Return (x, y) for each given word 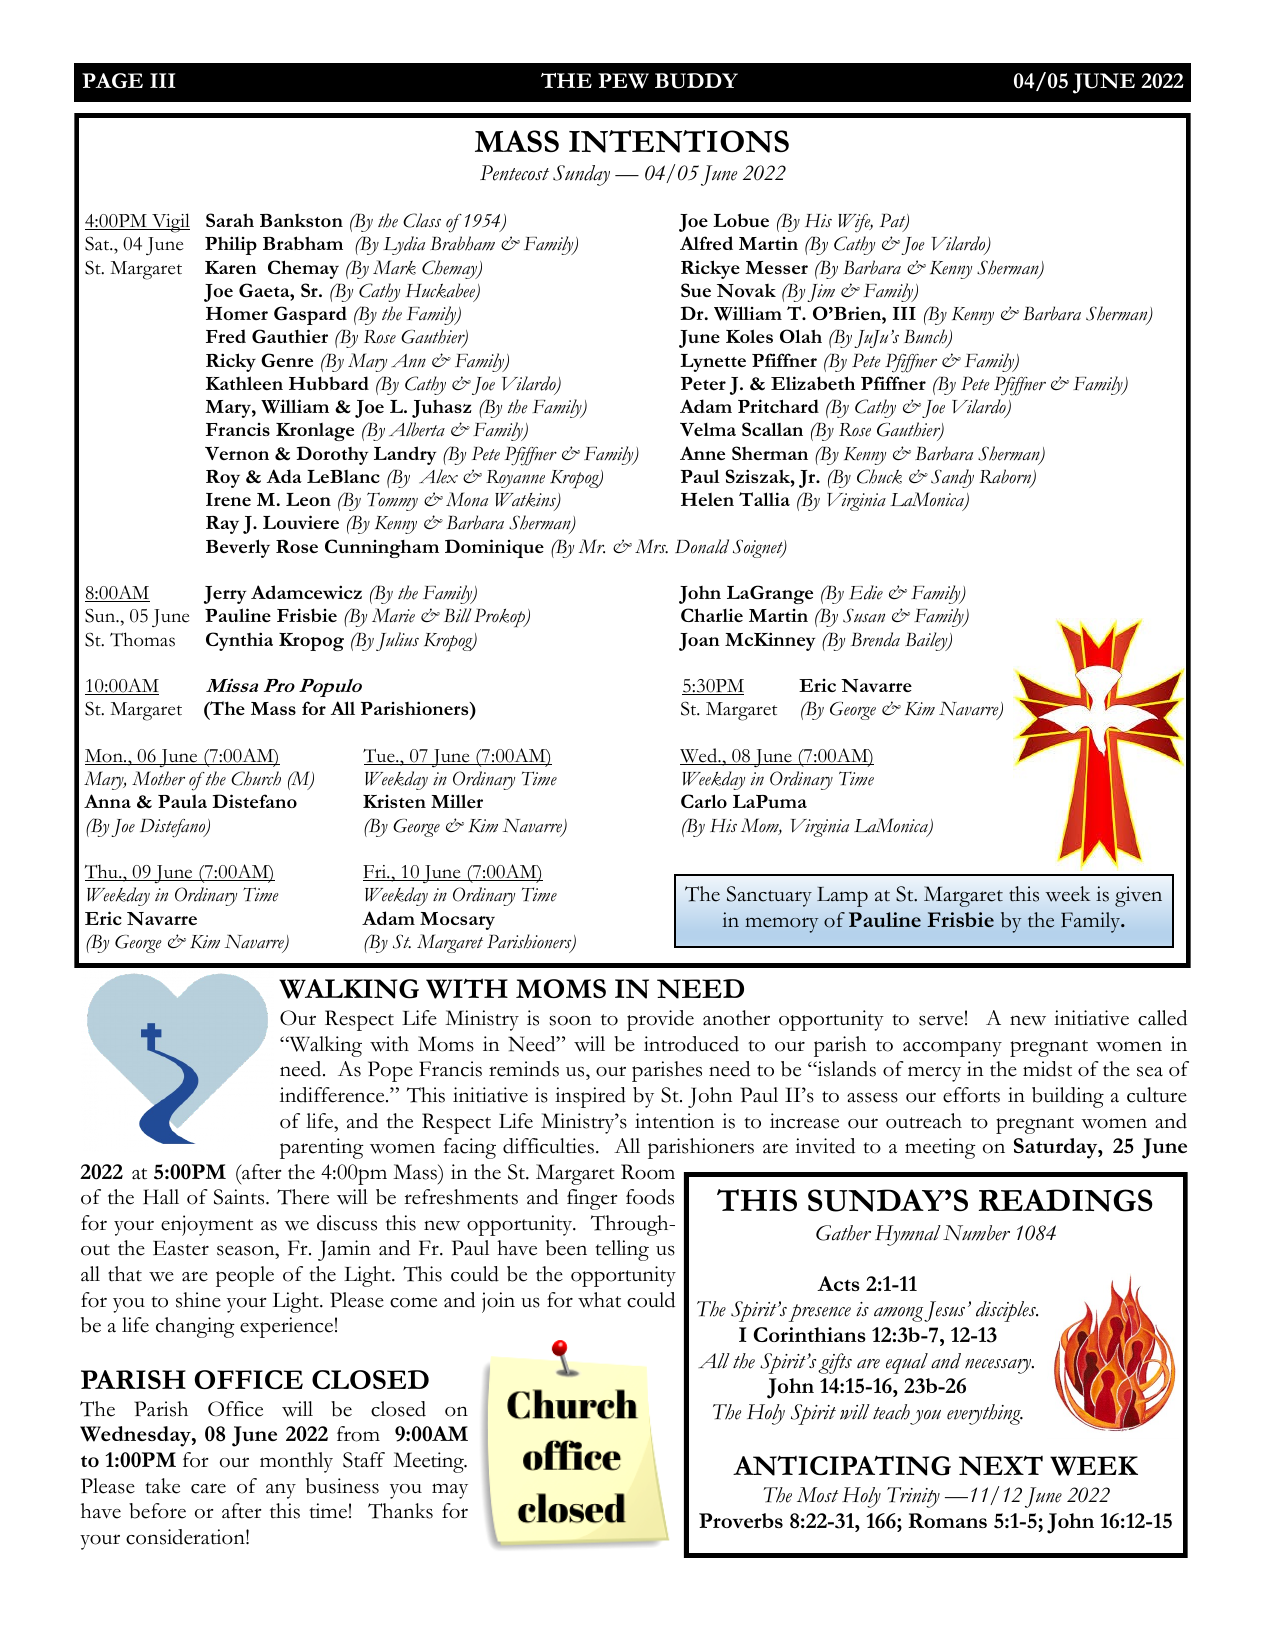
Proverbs (741, 1520)
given (1138, 896)
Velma (708, 429)
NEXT (1001, 1465)
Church (256, 778)
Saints (240, 1197)
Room (648, 1172)
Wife (855, 223)
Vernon (237, 453)
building (1068, 1097)
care (208, 1488)
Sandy (952, 478)
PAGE (112, 80)
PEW (623, 81)
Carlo (704, 801)
